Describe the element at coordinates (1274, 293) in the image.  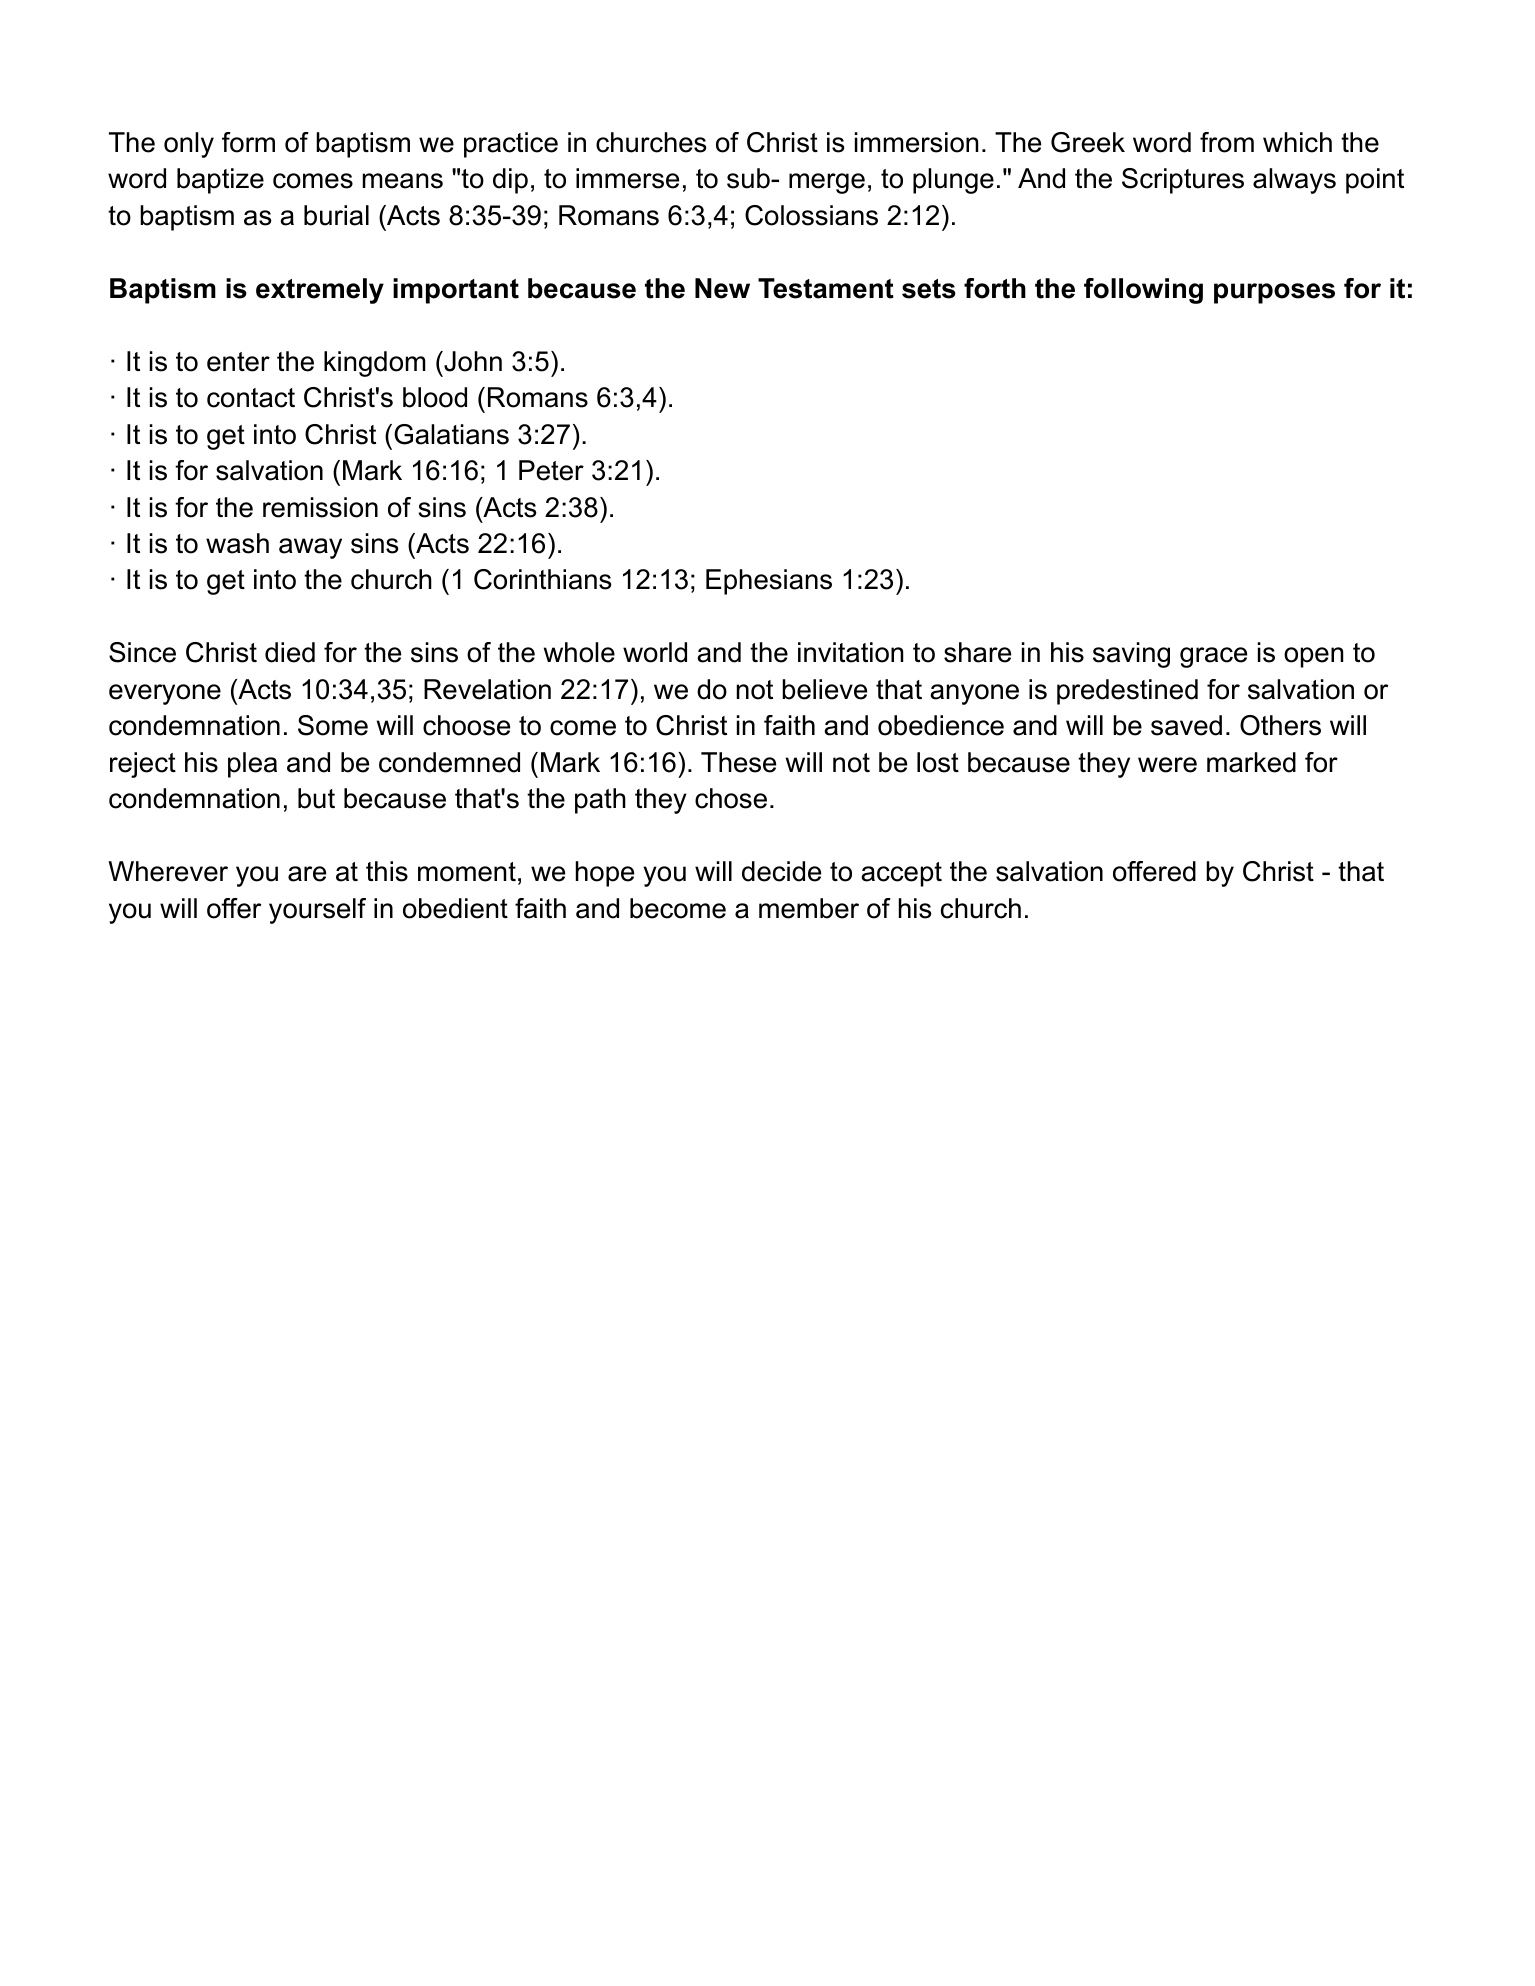
I see `purposes` at that location.
